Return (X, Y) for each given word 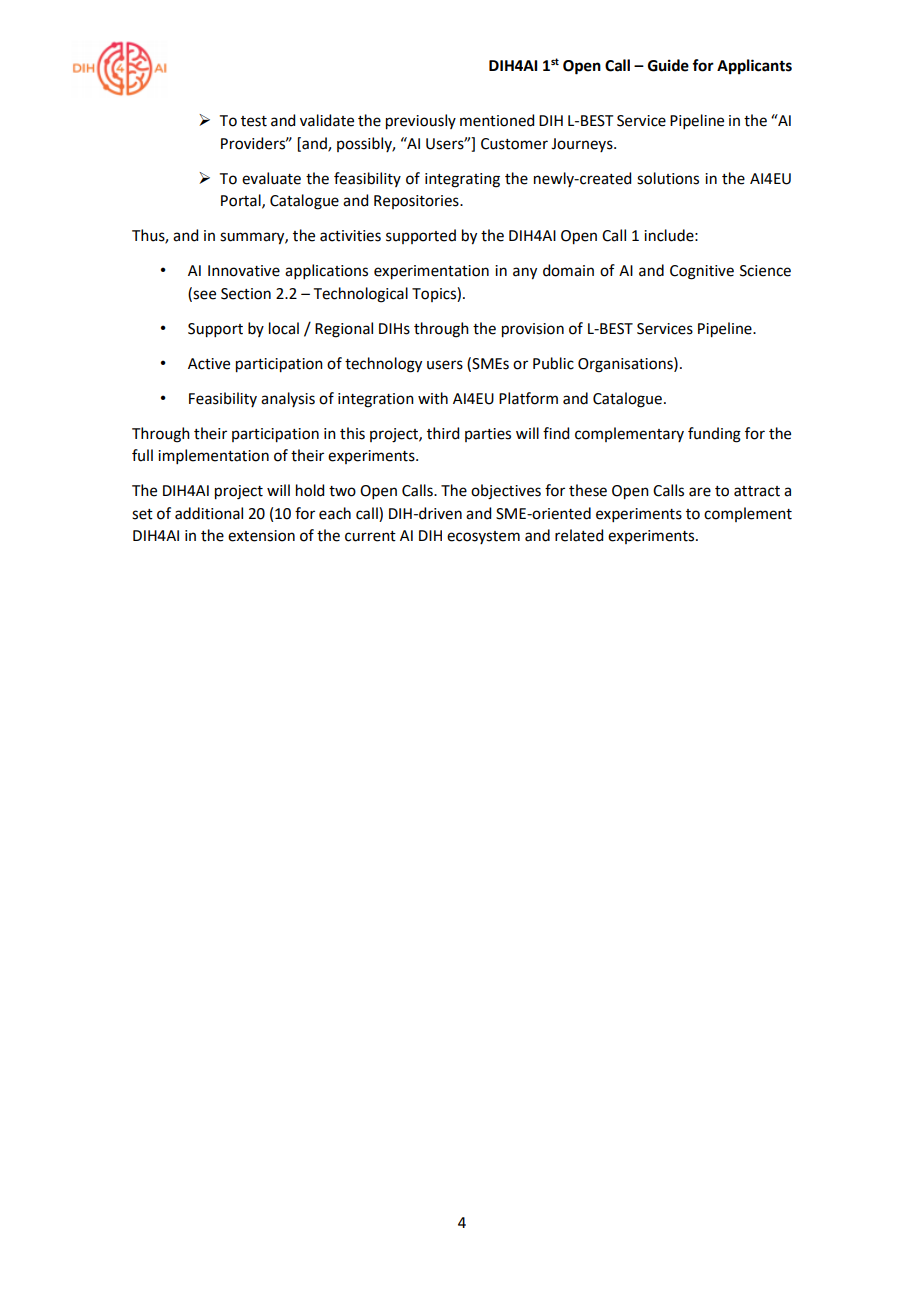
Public (553, 363)
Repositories (417, 202)
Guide (668, 65)
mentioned (497, 120)
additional (209, 513)
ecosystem (483, 537)
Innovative (244, 271)
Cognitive (702, 272)
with (433, 398)
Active (209, 364)
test (254, 121)
